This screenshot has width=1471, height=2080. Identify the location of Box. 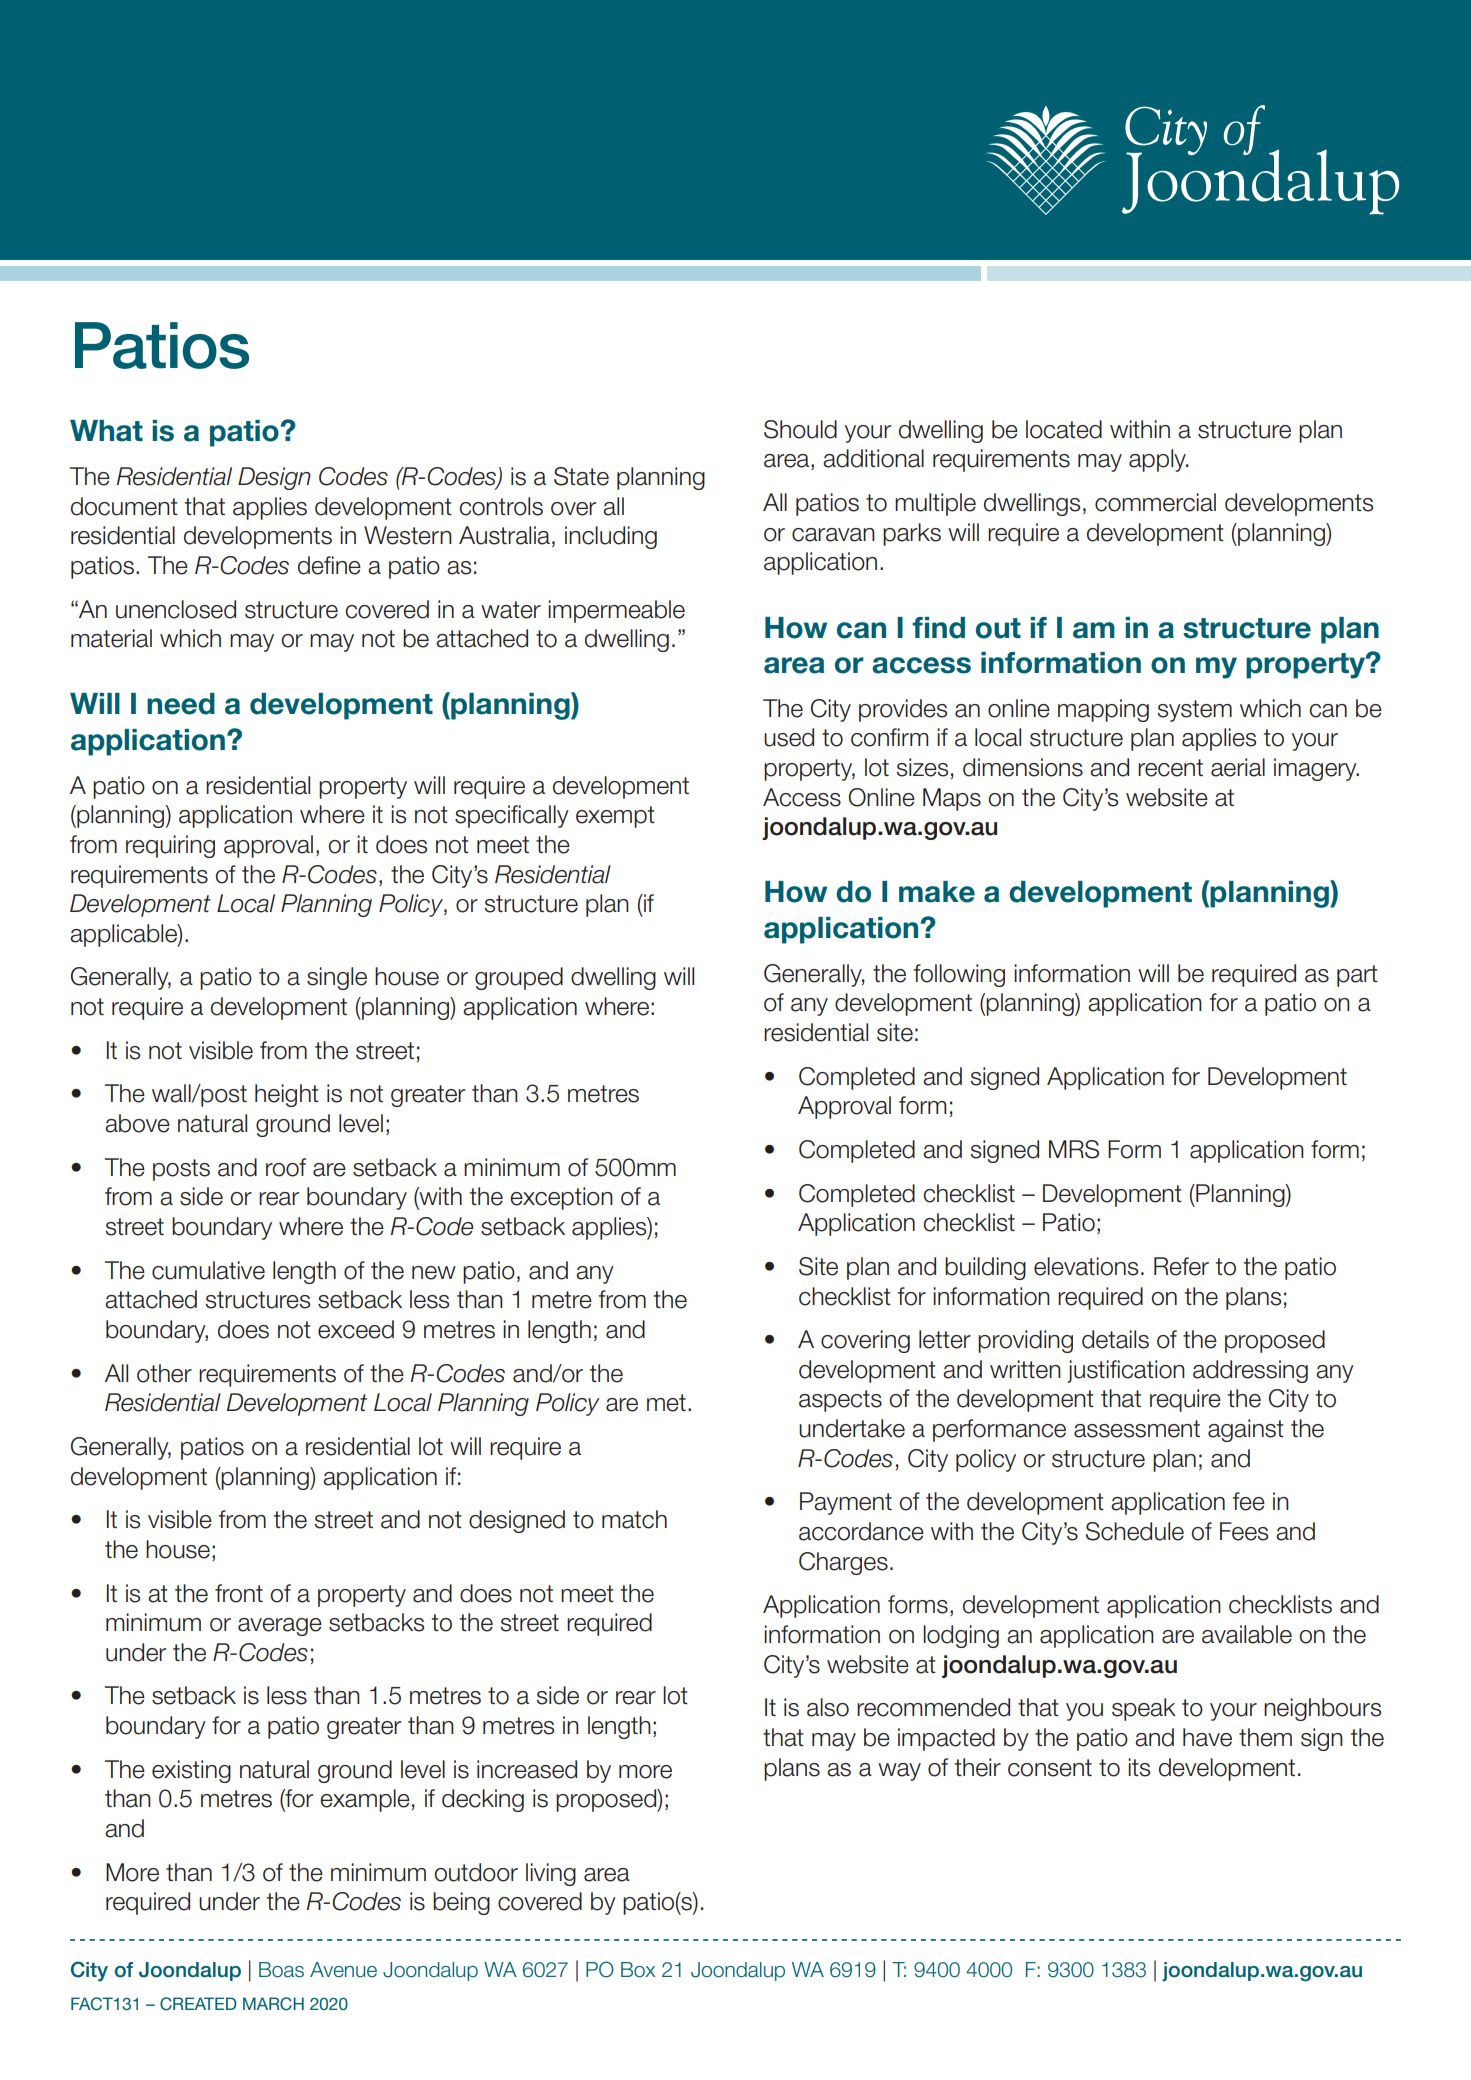
(638, 1970).
